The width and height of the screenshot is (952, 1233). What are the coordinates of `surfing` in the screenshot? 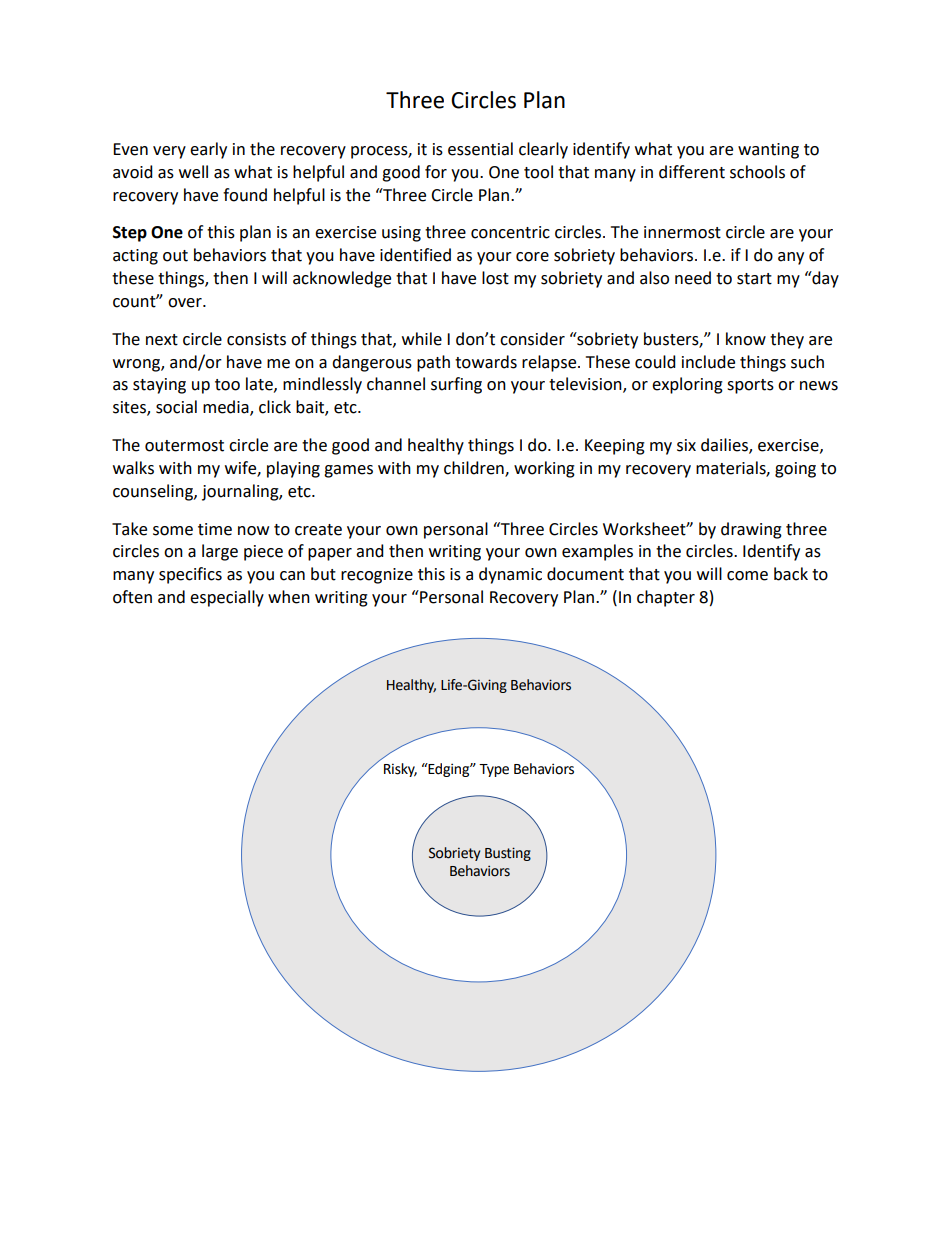 It's located at (456, 385).
